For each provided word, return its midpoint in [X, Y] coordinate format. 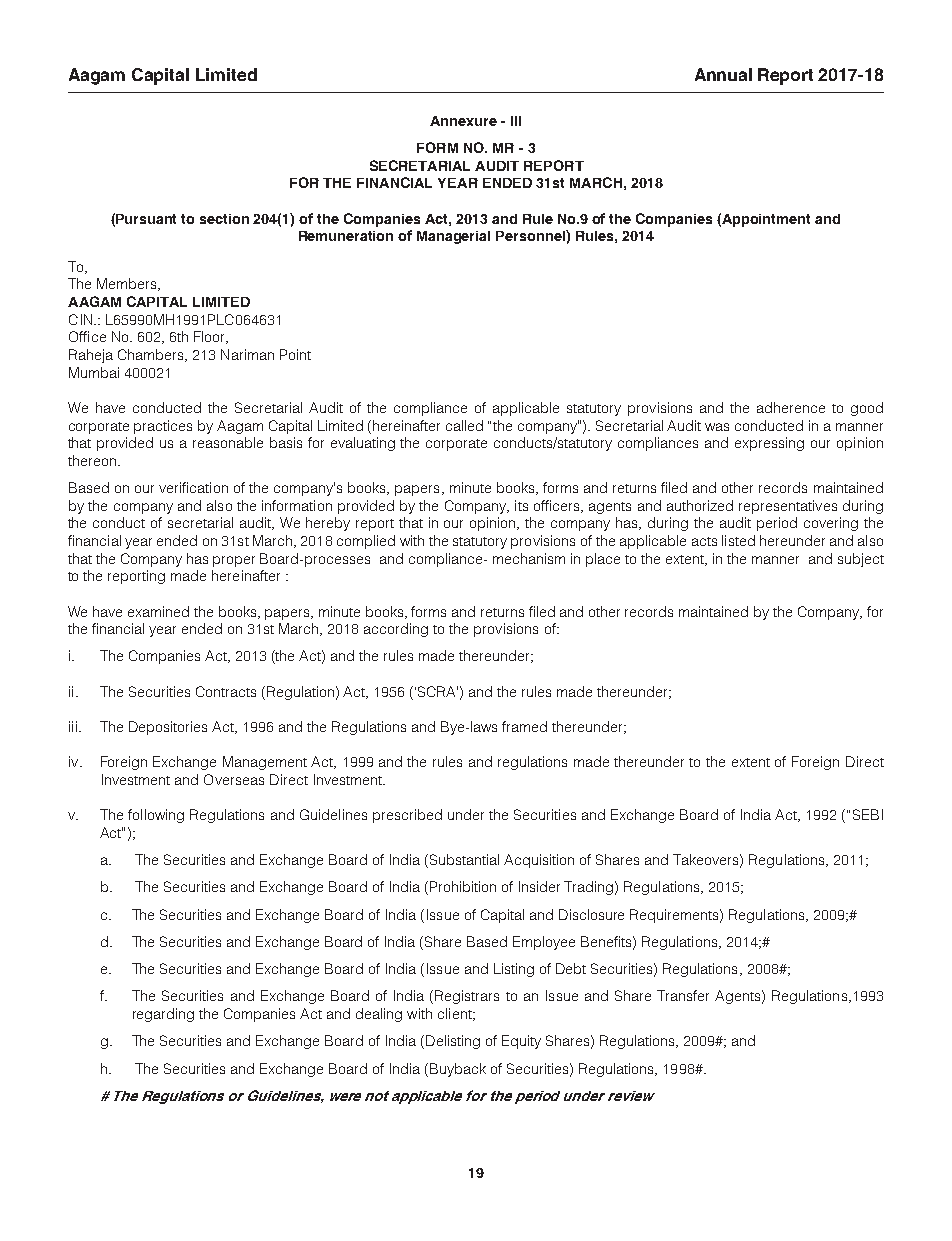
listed [738, 540]
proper [234, 561]
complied [366, 542]
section [224, 219]
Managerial [453, 237]
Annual [723, 74]
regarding [163, 1015]
